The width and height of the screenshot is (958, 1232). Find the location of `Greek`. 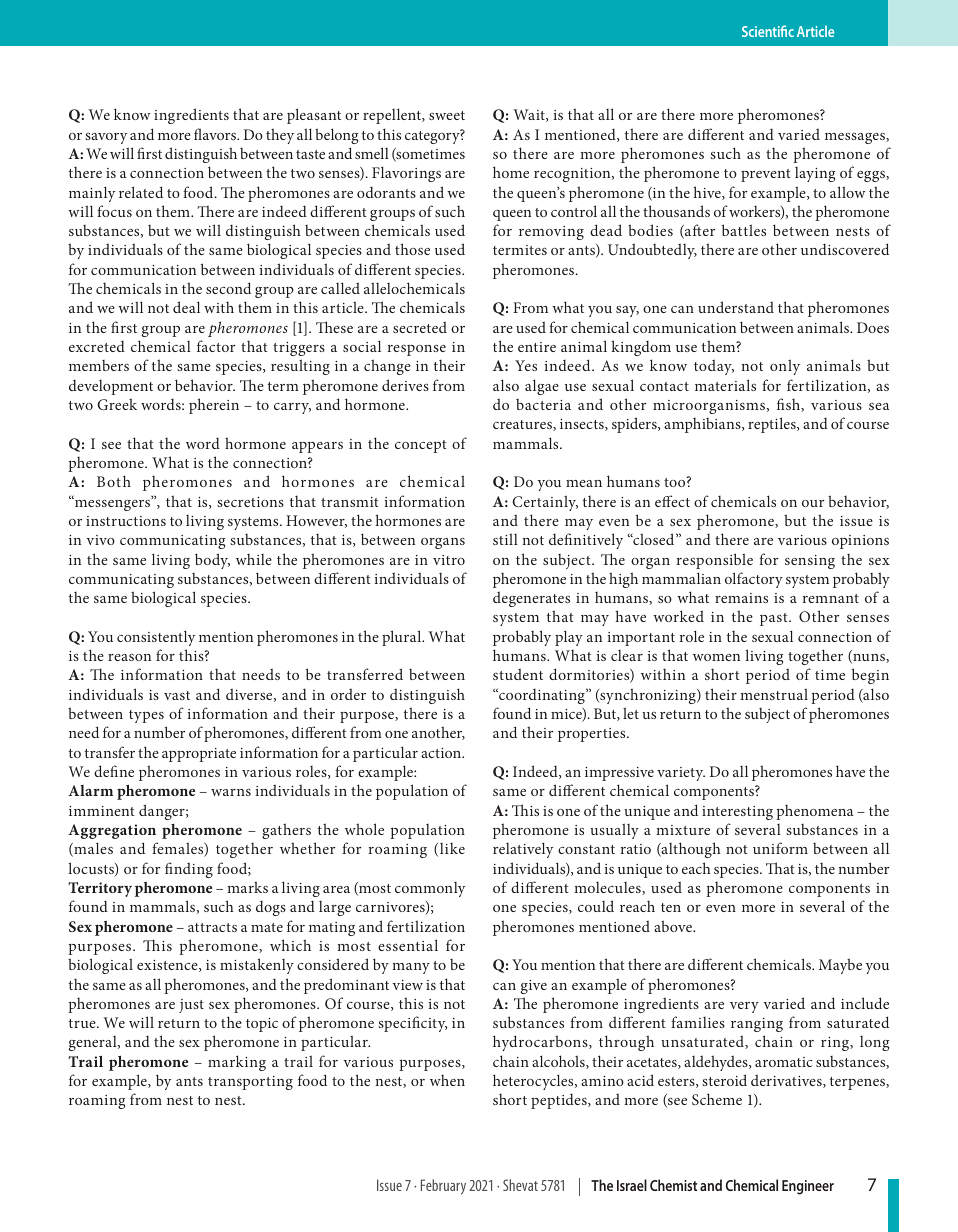

Greek is located at coordinates (117, 404).
